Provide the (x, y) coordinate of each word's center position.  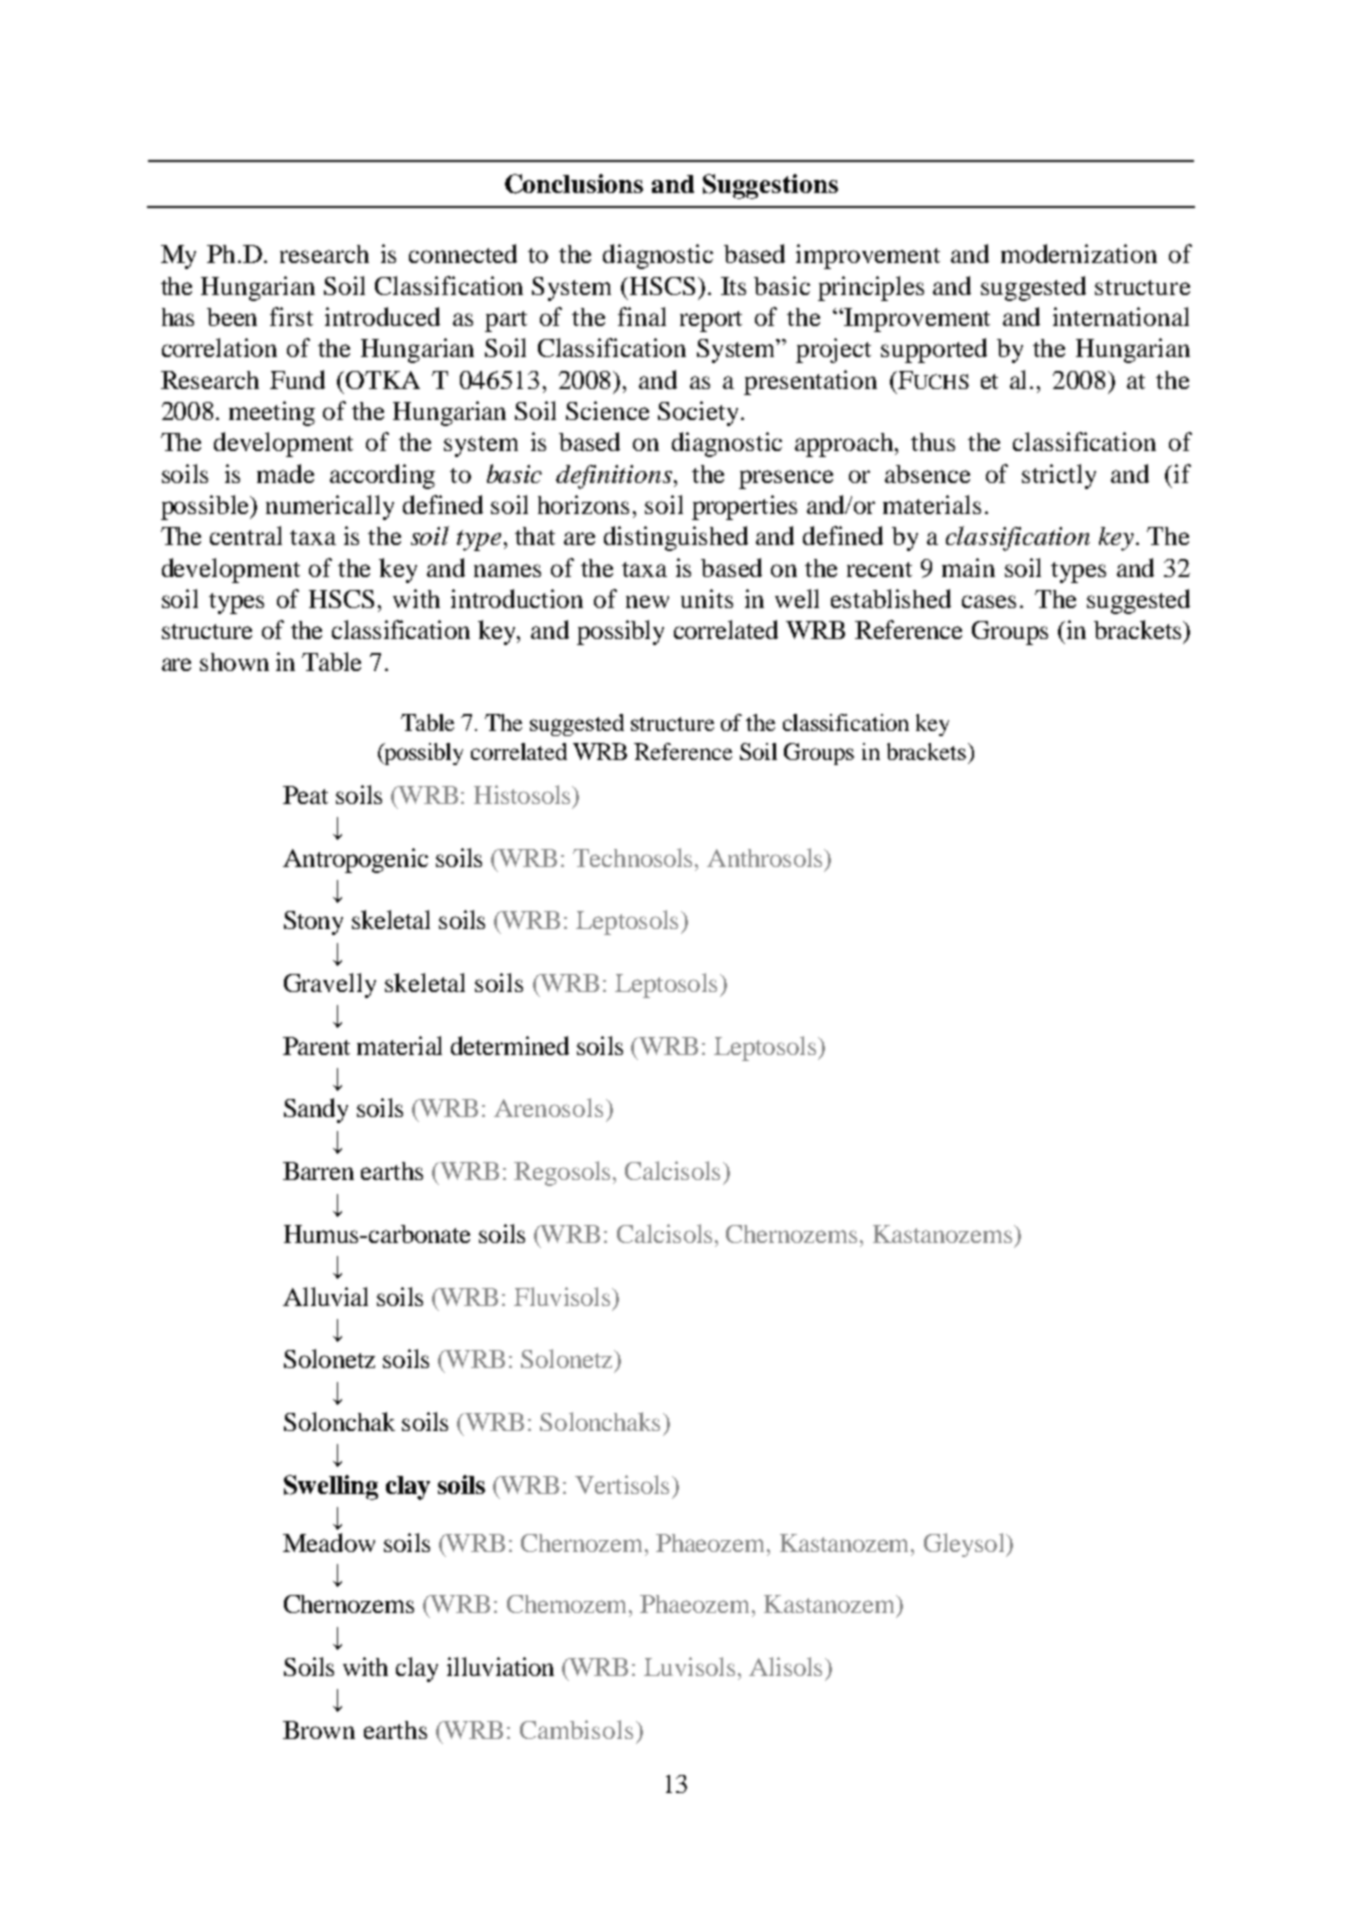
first (291, 316)
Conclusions (574, 184)
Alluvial (325, 1296)
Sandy (316, 1110)
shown (234, 662)
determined (510, 1045)
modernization (1079, 253)
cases (989, 601)
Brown (319, 1730)
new (647, 601)
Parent (316, 1046)
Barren (318, 1171)
